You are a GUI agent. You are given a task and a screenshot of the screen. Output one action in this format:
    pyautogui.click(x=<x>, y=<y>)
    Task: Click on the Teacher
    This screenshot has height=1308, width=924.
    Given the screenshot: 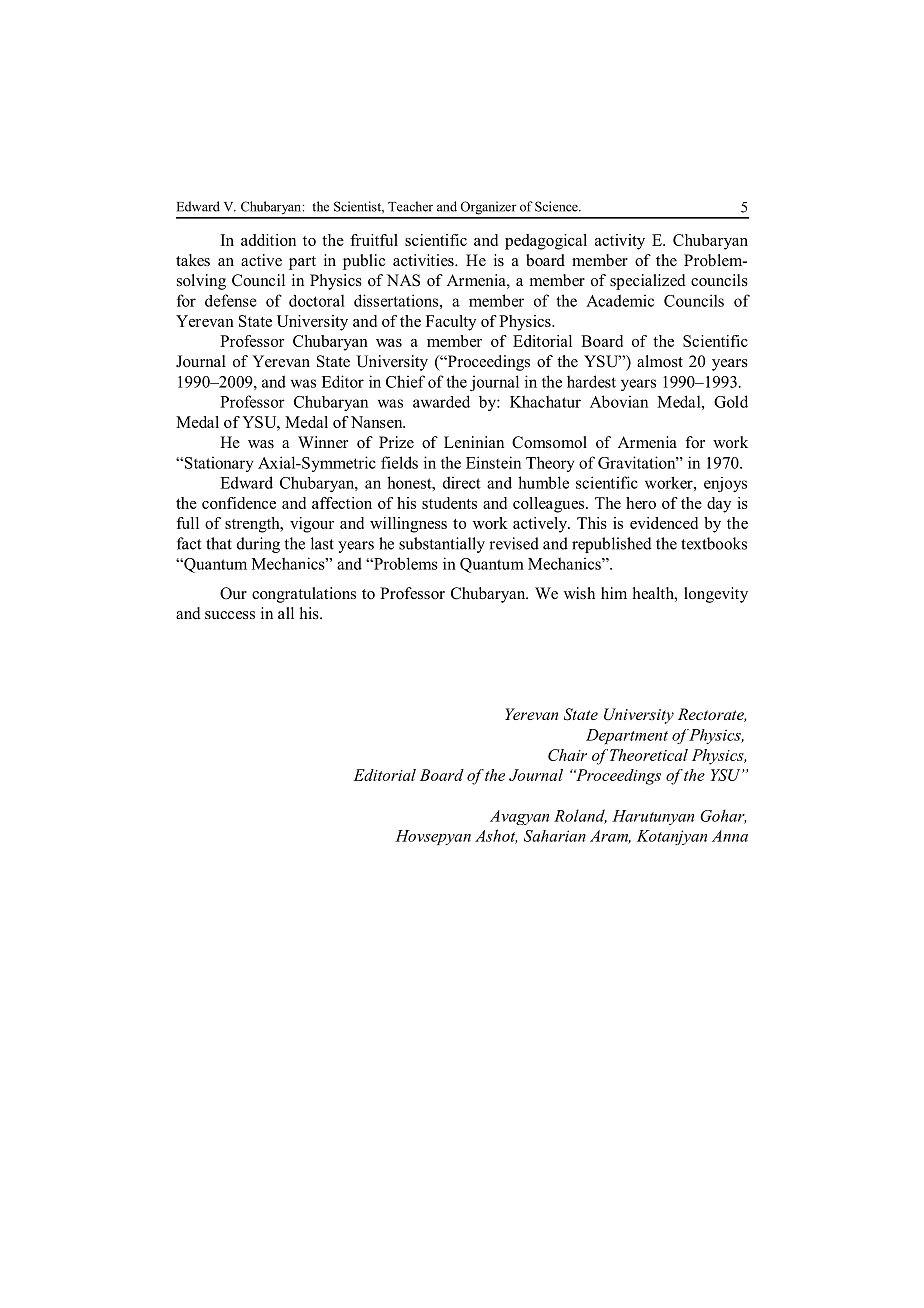 What is the action you would take?
    pyautogui.click(x=410, y=206)
